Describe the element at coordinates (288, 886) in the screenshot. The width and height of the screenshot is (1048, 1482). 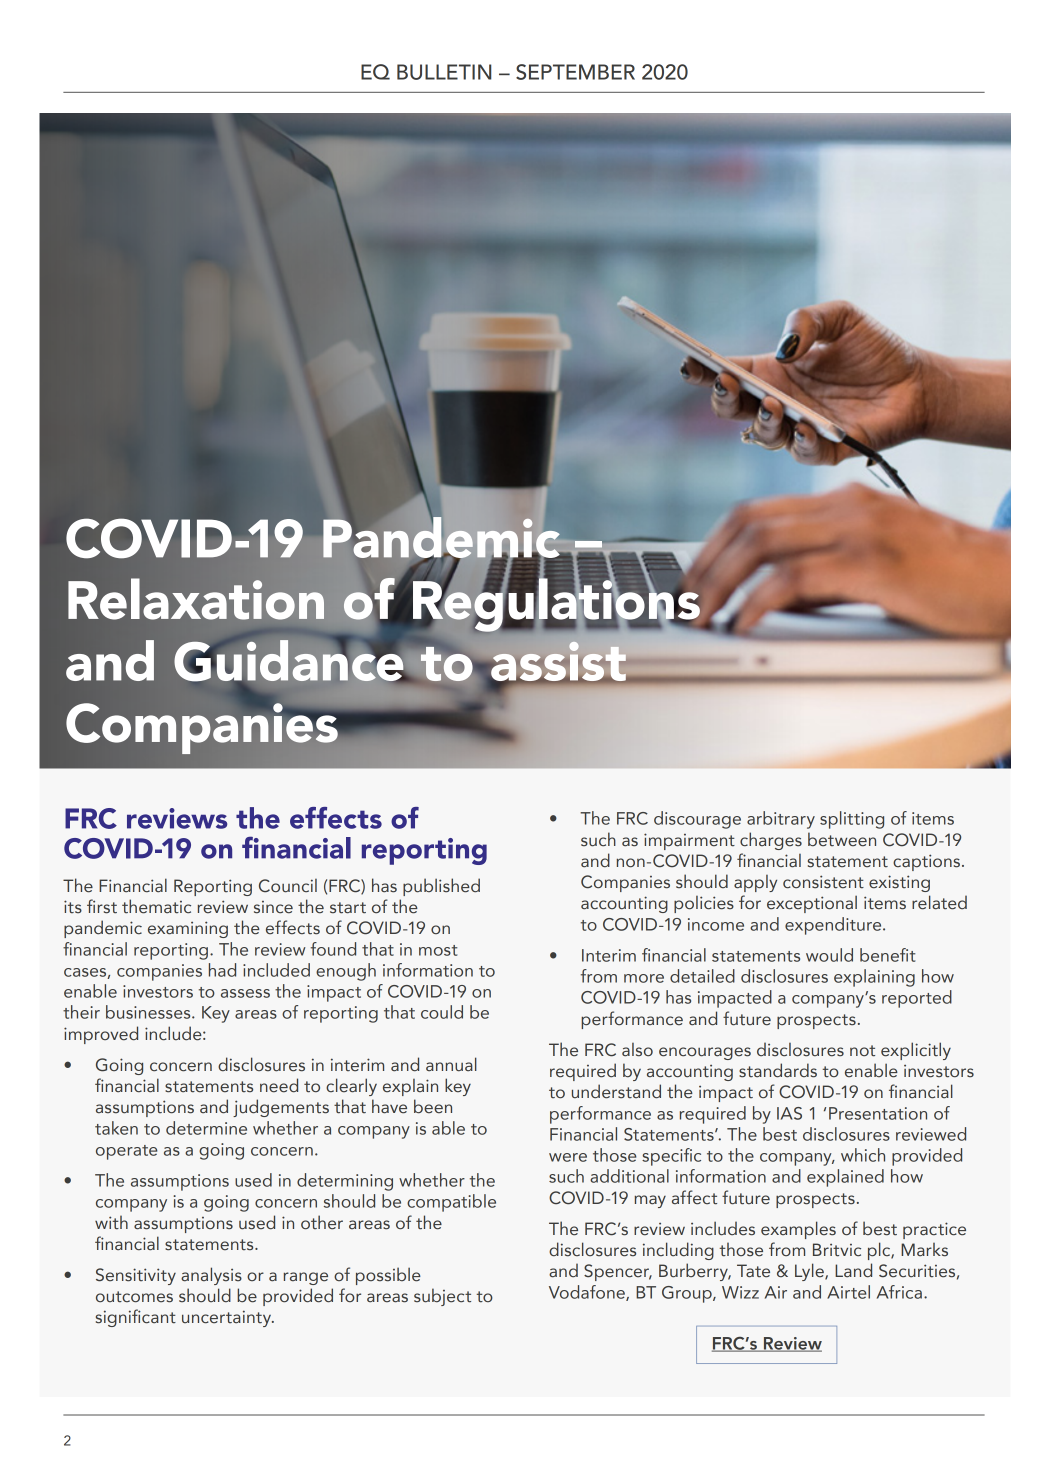
I see `Council` at that location.
